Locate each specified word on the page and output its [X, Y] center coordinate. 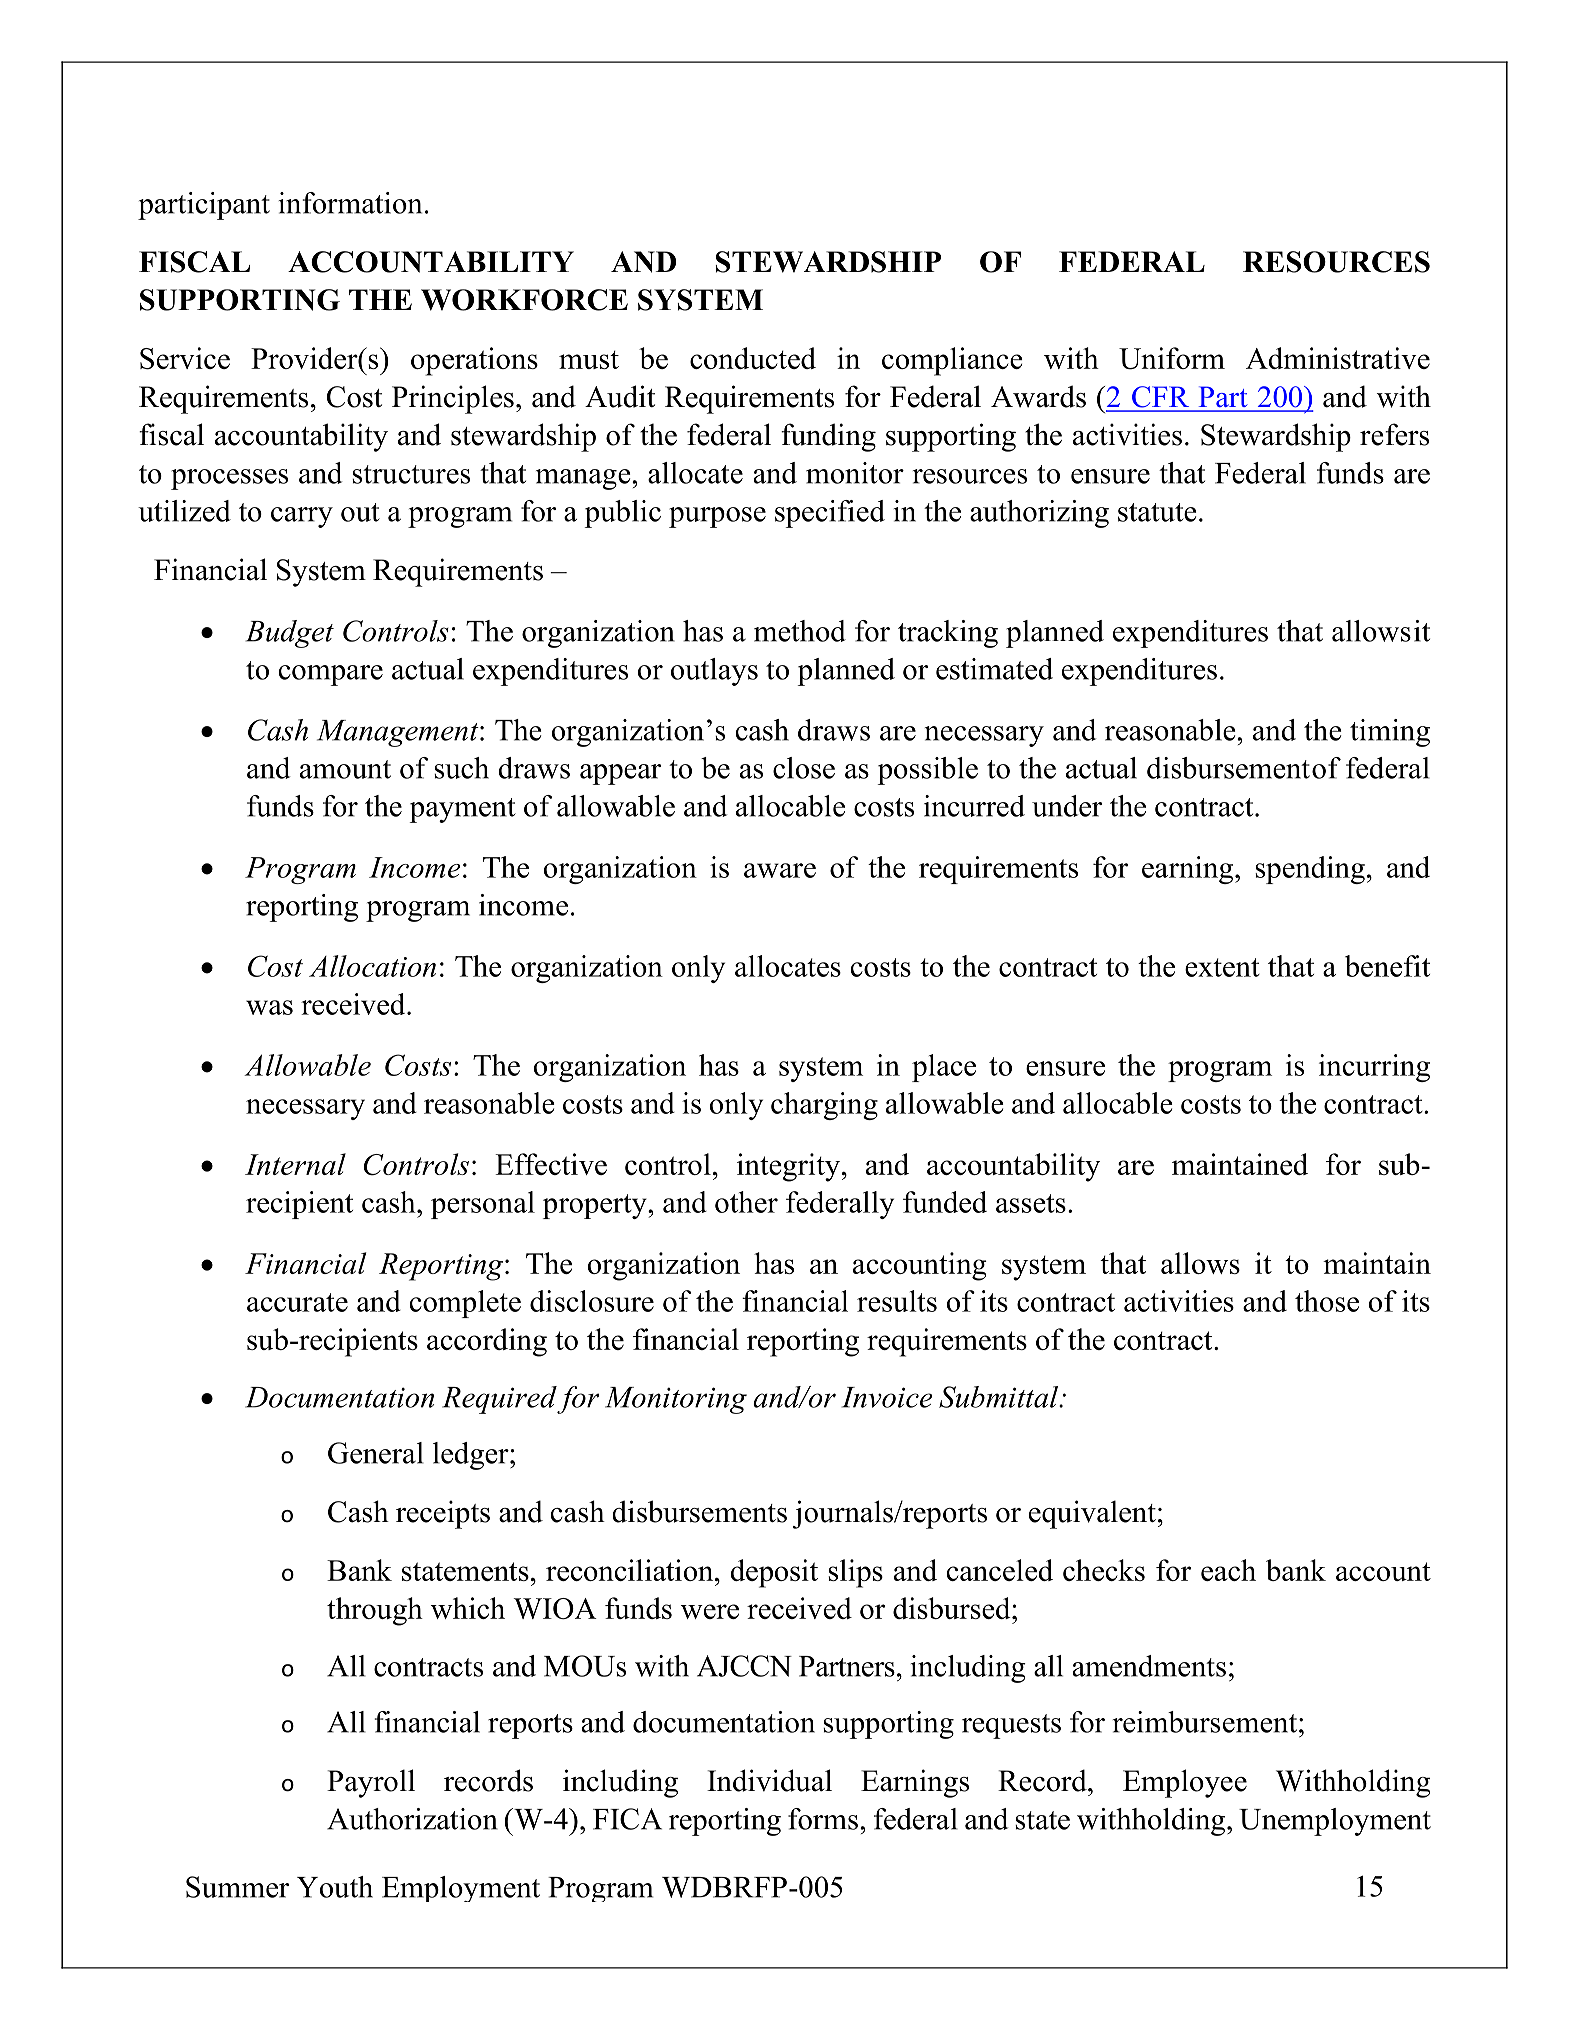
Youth [335, 1887]
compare [331, 675]
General [376, 1453]
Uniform [1172, 358]
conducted [753, 358]
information [350, 203]
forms [823, 1819]
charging [824, 1106]
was [269, 1007]
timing [1390, 733]
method [800, 631]
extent [1222, 967]
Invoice [887, 1397]
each [1228, 1570]
